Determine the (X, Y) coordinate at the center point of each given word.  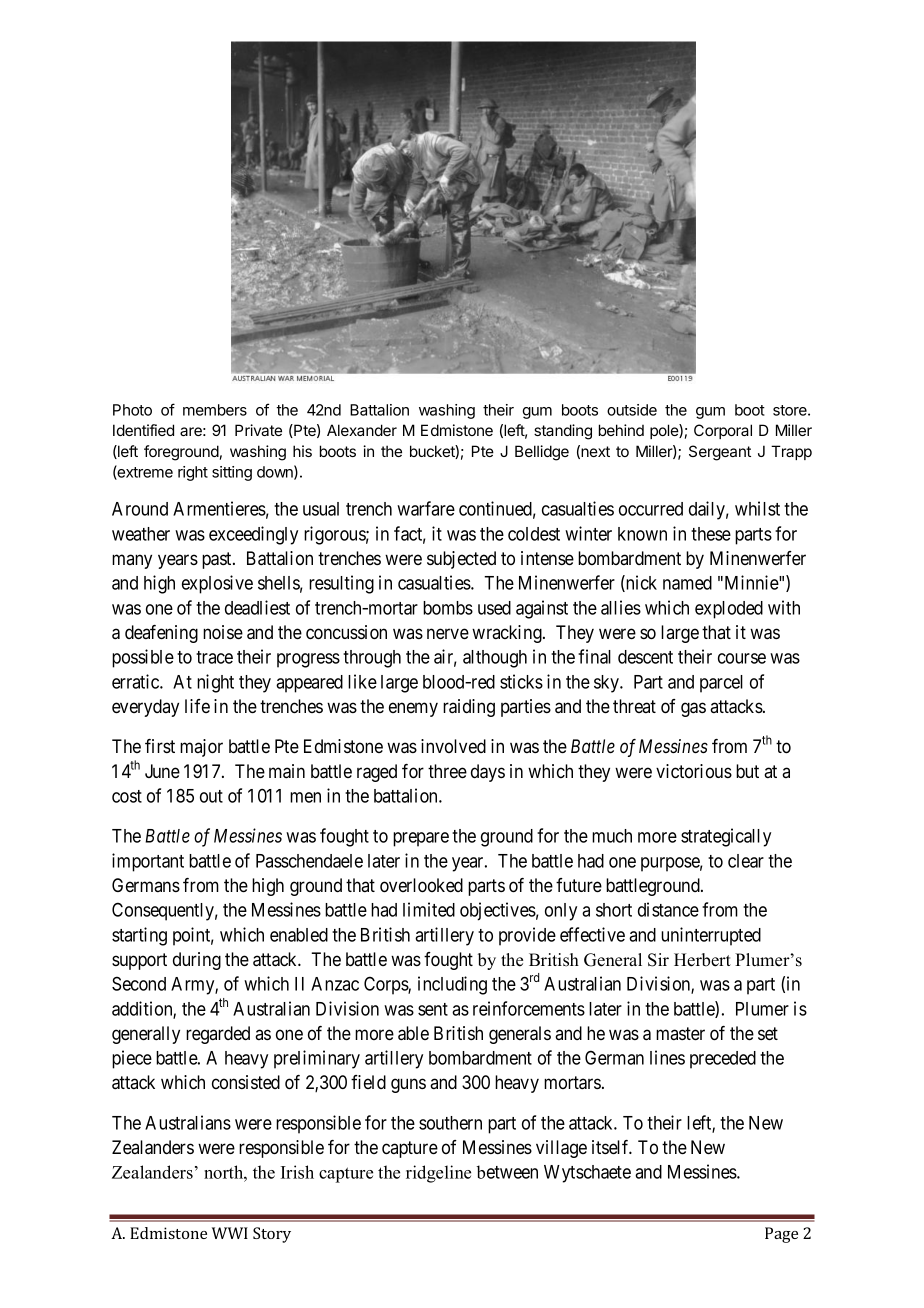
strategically (726, 837)
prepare (421, 839)
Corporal (723, 431)
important (148, 862)
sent (433, 1009)
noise (223, 632)
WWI (230, 1233)
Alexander (362, 430)
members (215, 410)
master (680, 1033)
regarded (218, 1035)
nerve (448, 633)
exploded (729, 610)
